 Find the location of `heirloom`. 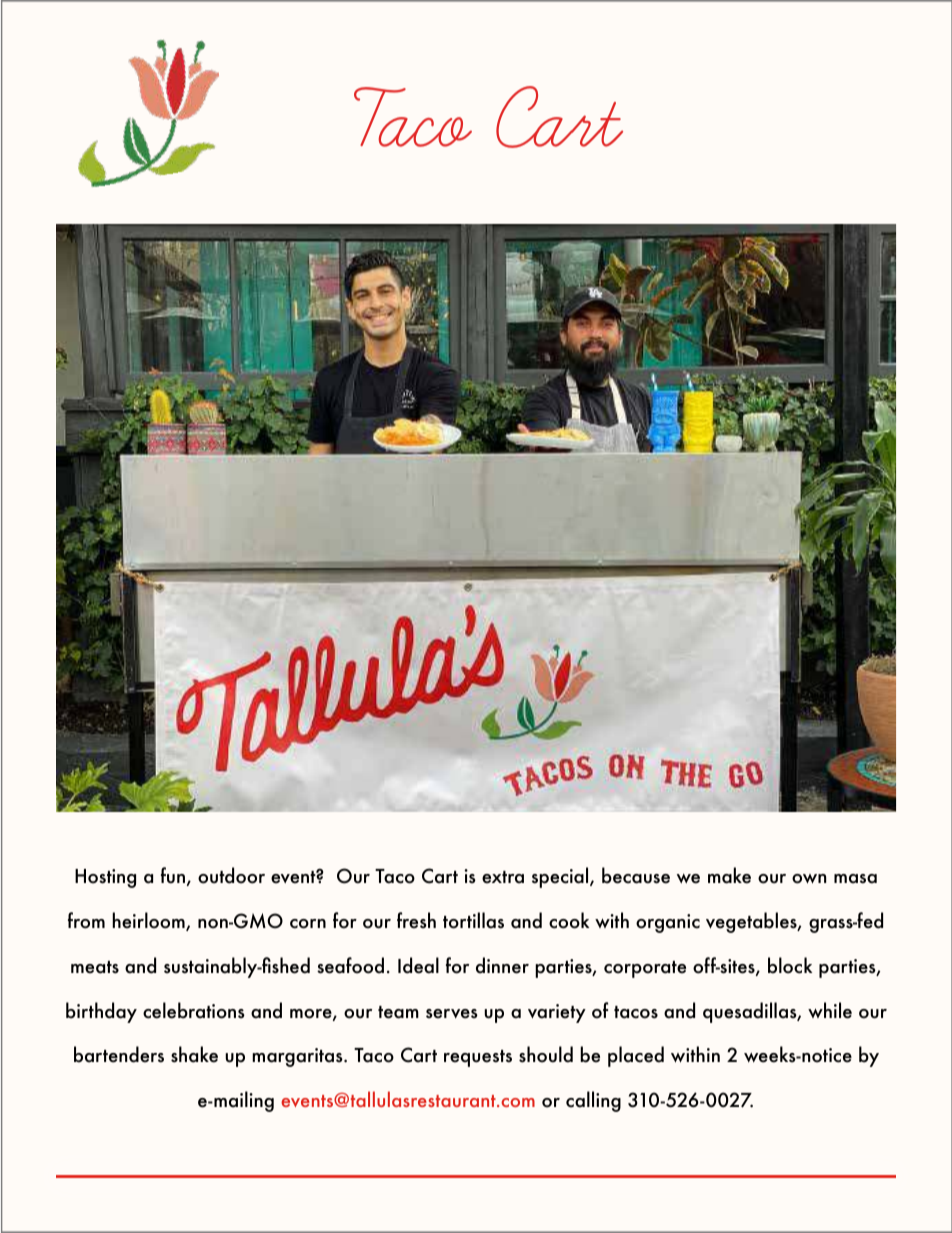

heirloom is located at coordinates (149, 921).
